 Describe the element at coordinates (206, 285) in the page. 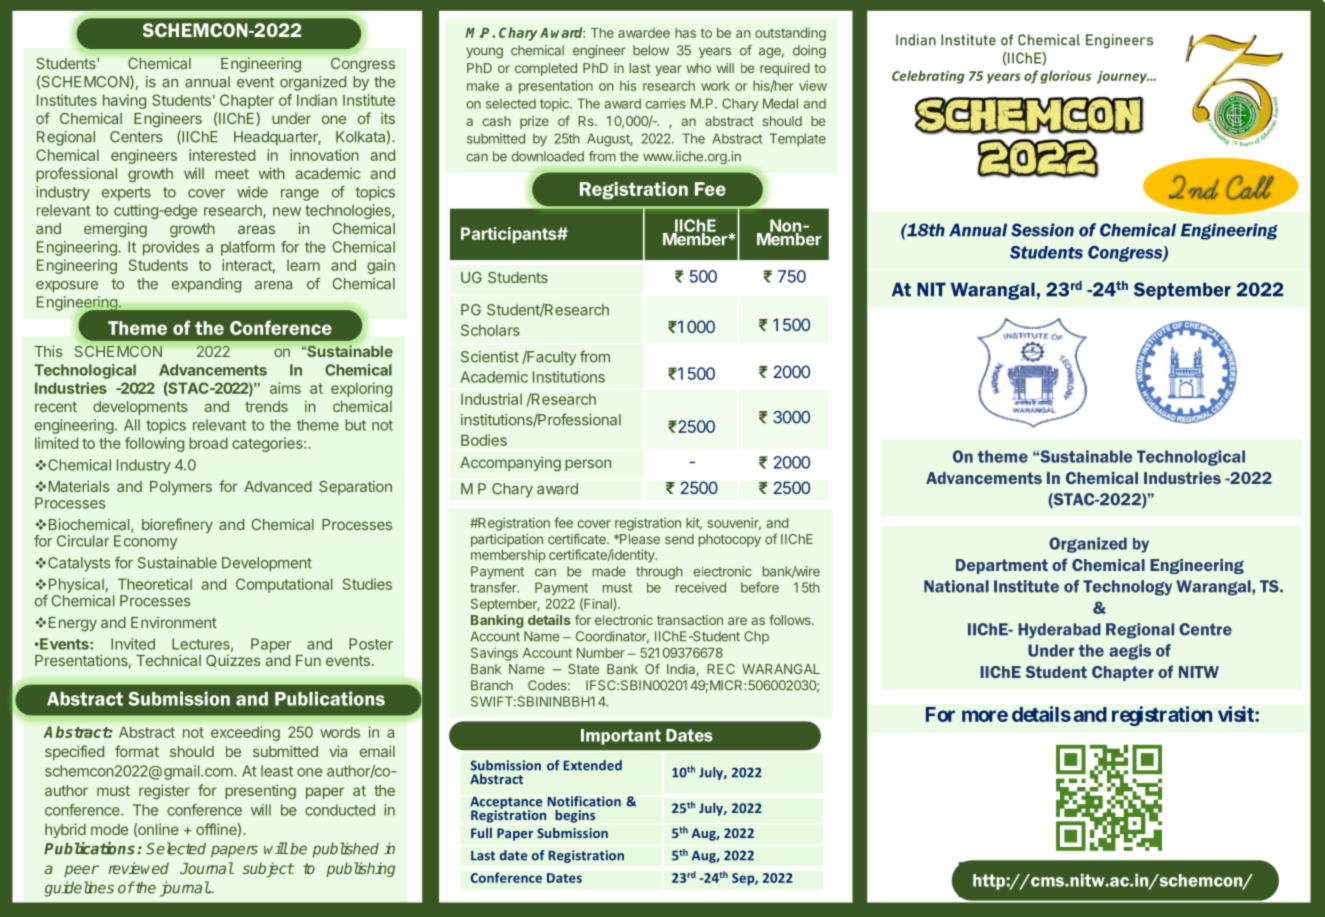

I see `expanding` at that location.
